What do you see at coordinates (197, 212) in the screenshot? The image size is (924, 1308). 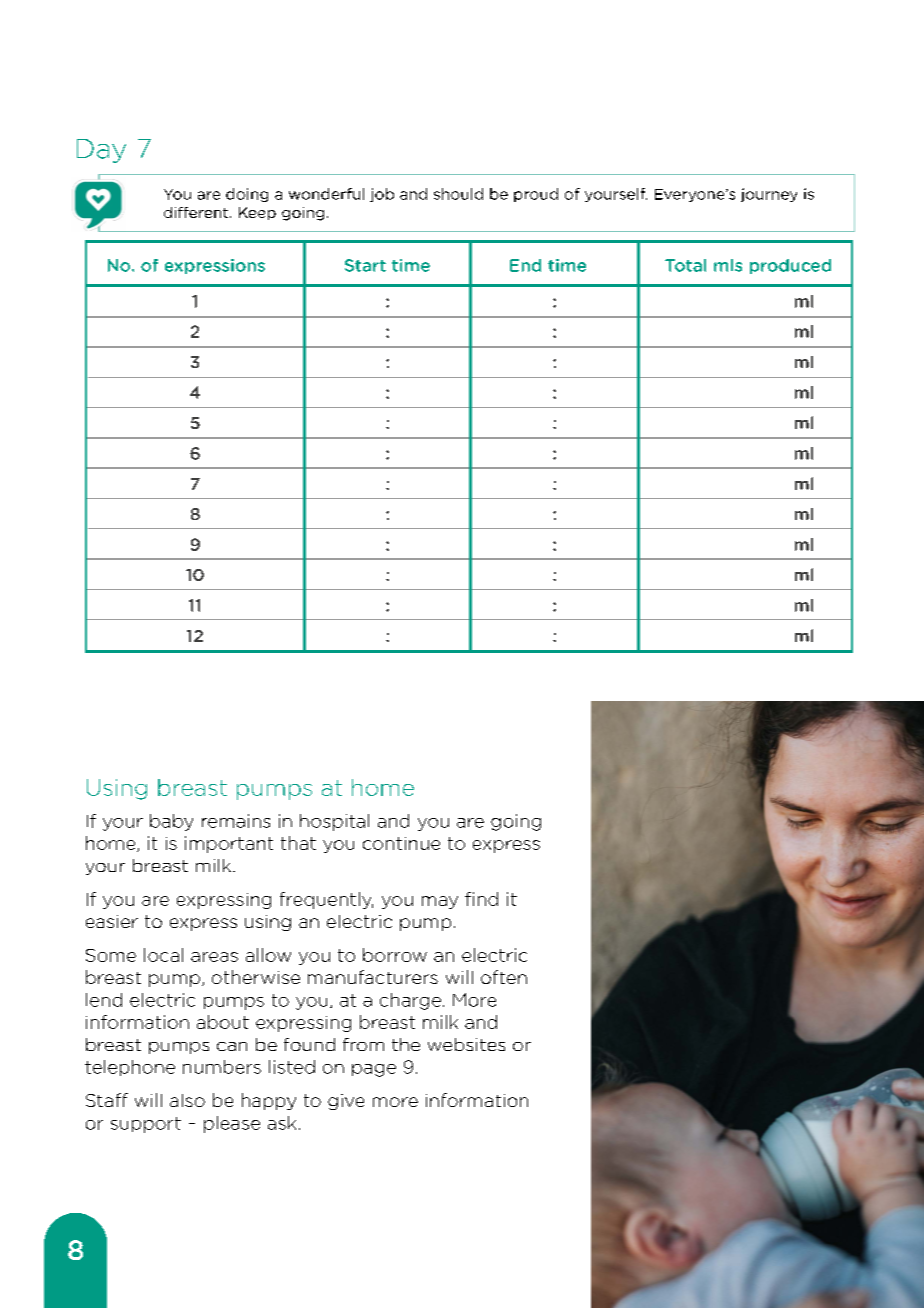 I see `different` at bounding box center [197, 212].
